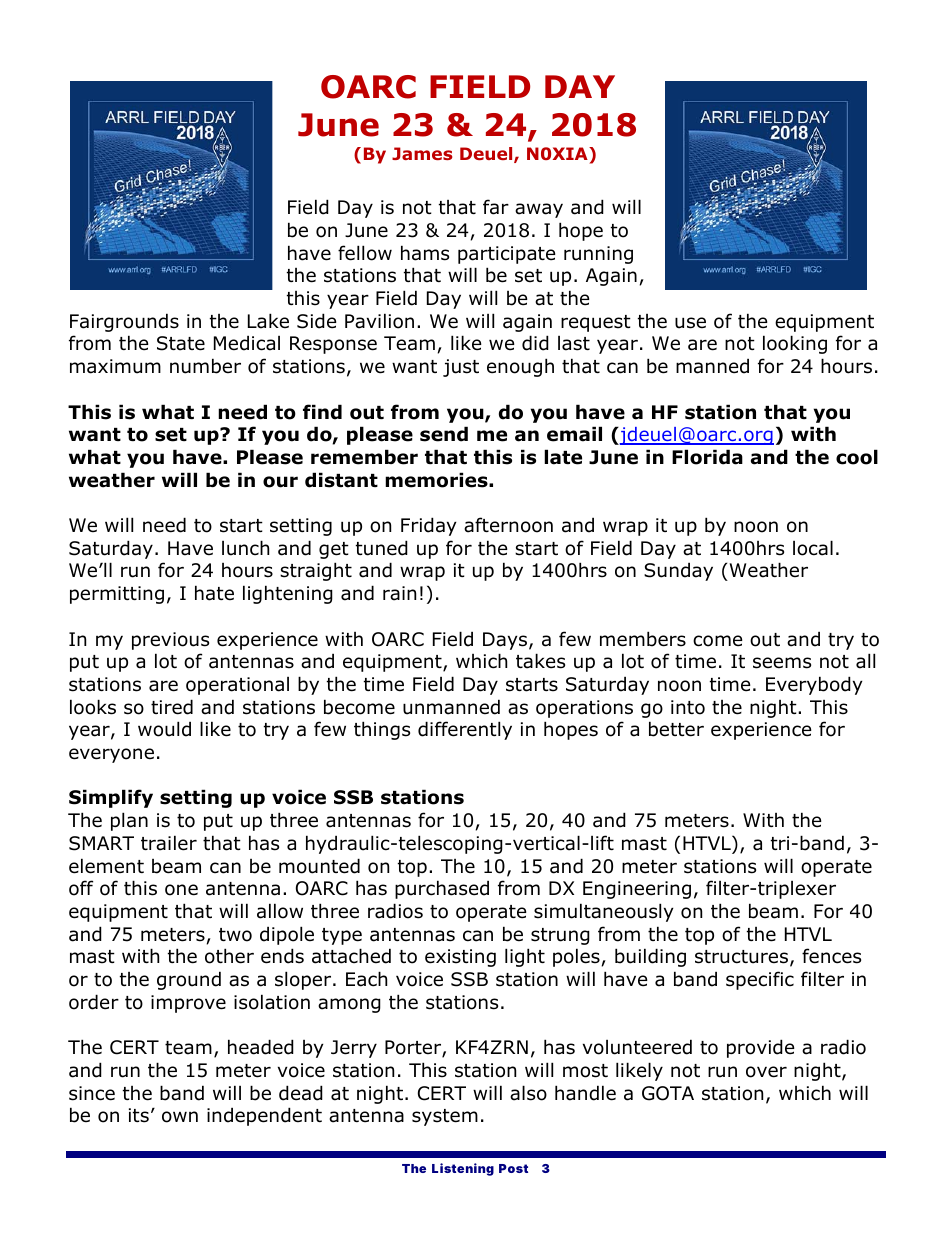 This screenshot has width=952, height=1233. What do you see at coordinates (445, 1117) in the screenshot?
I see `system` at bounding box center [445, 1117].
